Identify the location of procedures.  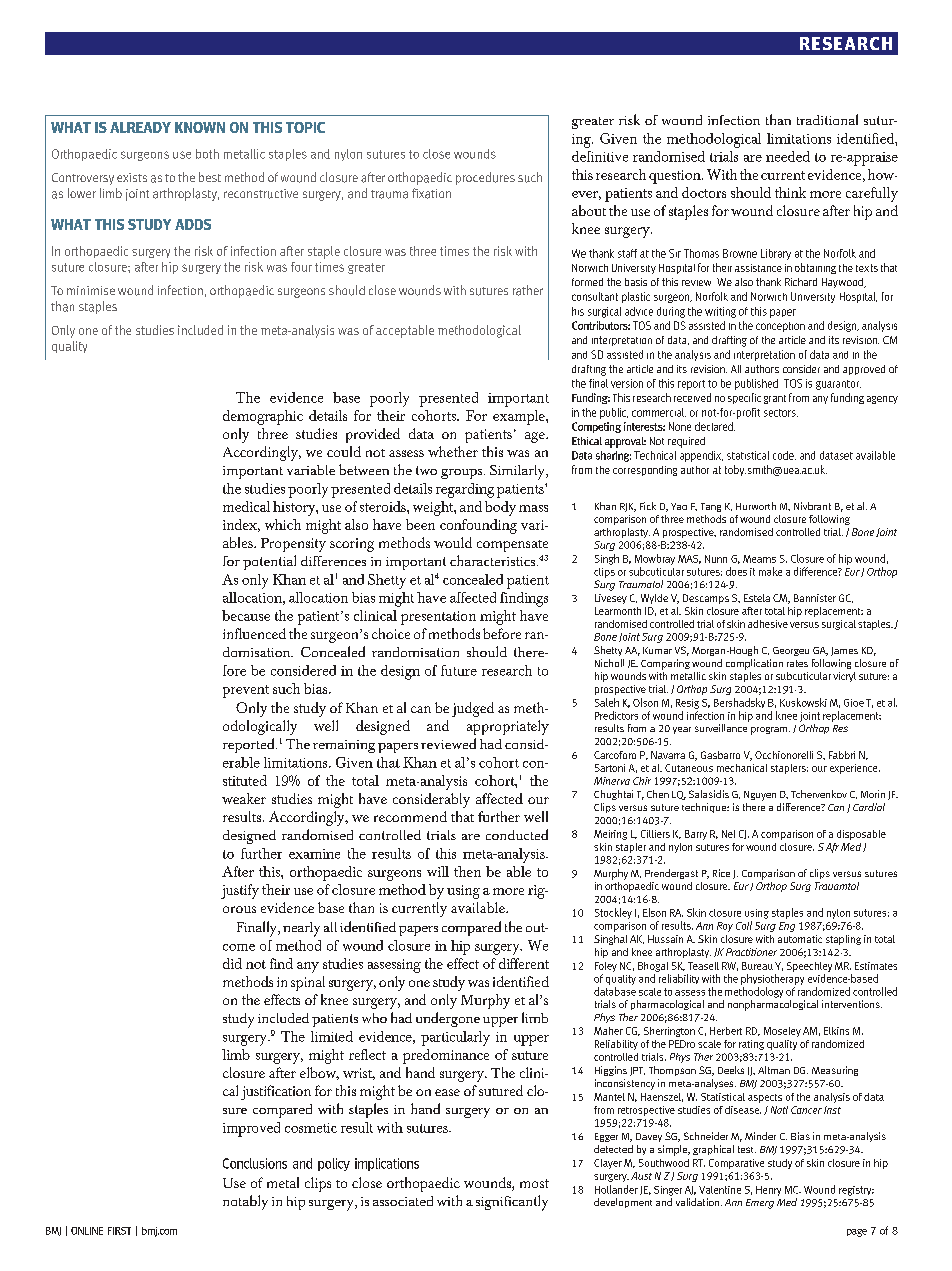
(485, 178).
